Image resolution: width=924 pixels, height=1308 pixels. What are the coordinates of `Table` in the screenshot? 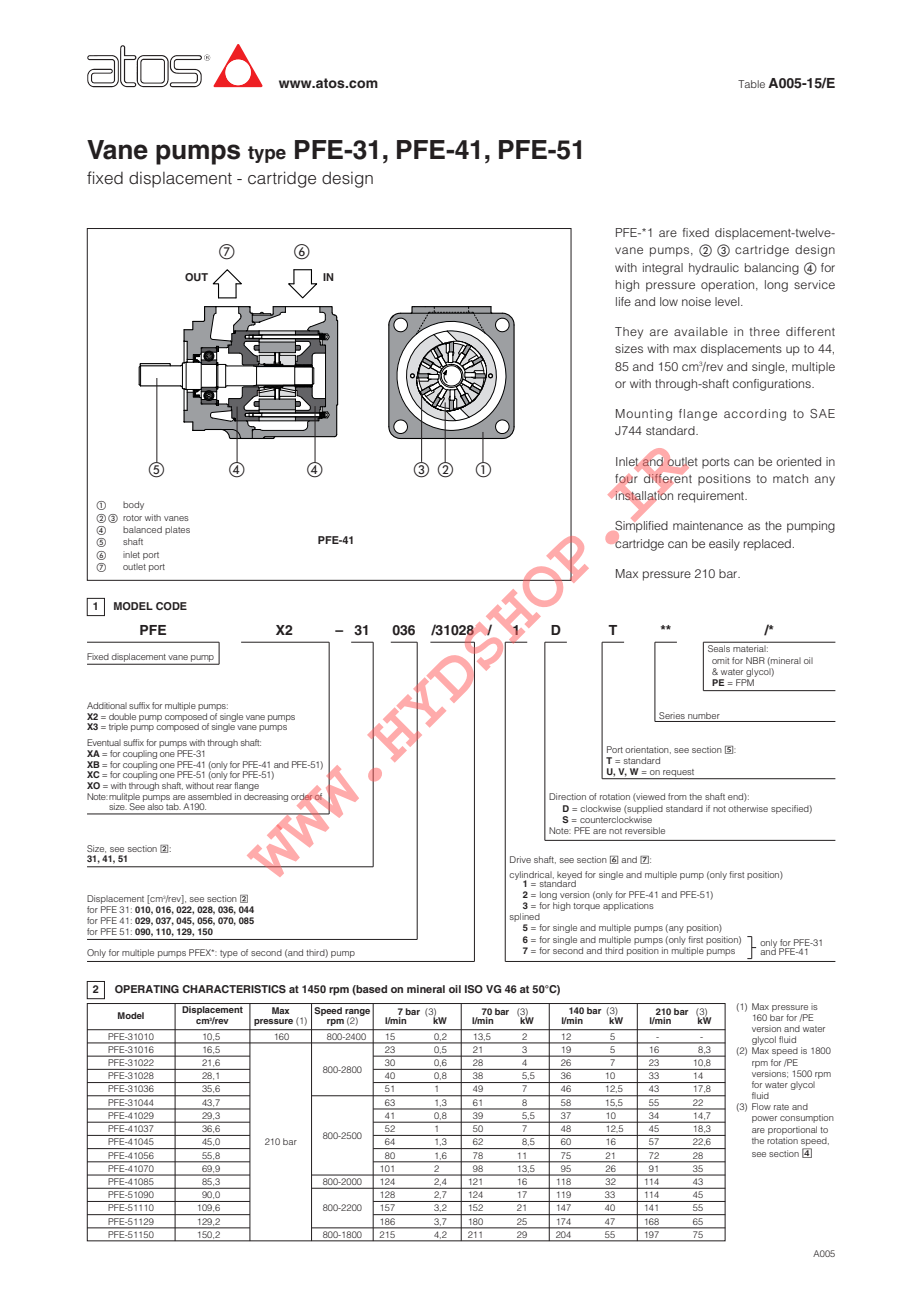 It's located at (751, 84).
